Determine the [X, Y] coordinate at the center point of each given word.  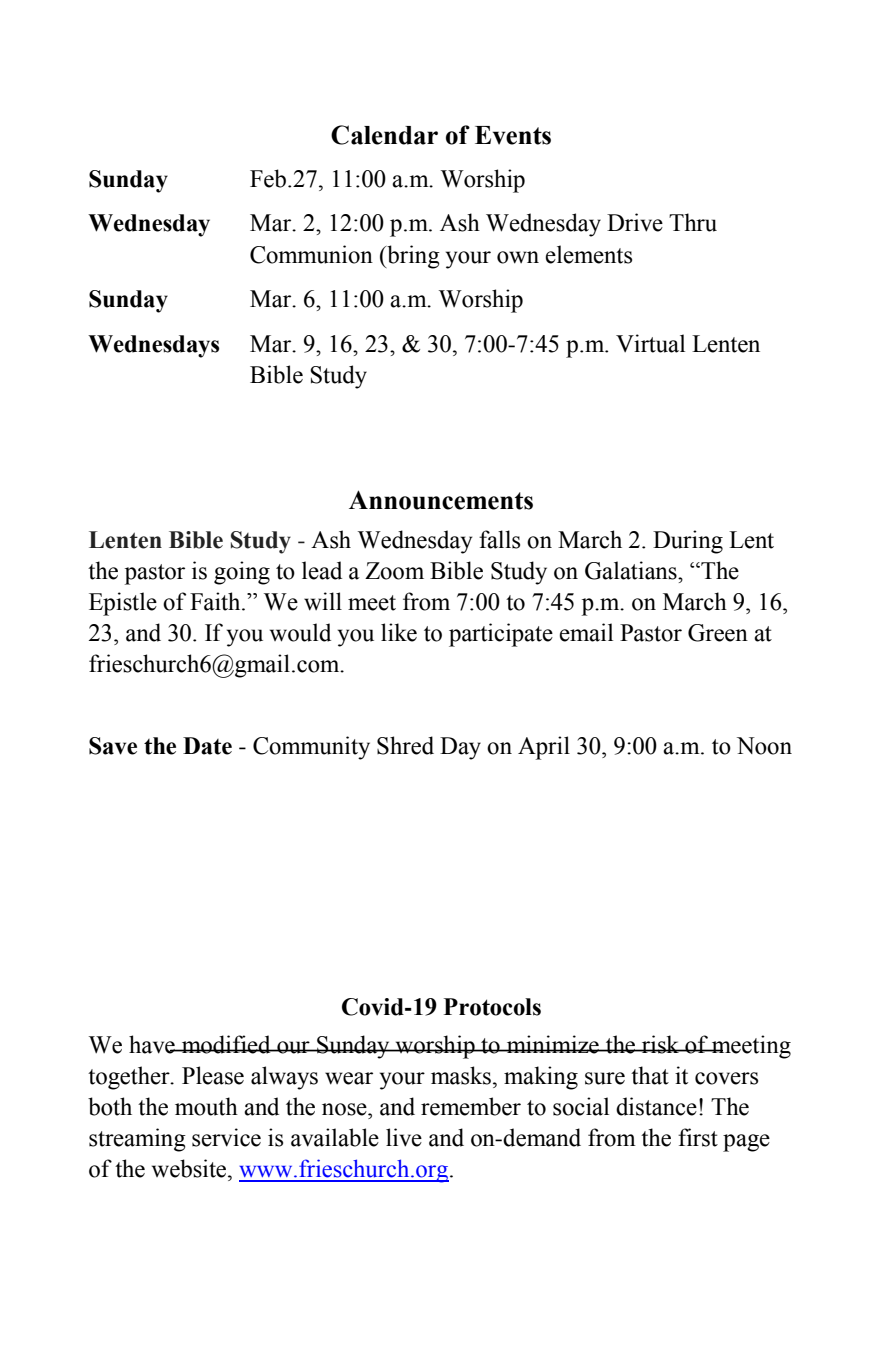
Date [207, 746]
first [698, 1137]
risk [661, 1044]
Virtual [650, 343]
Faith [216, 601]
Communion [311, 254]
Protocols [492, 1007]
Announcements [441, 500]
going [242, 573]
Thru [693, 222]
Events [513, 135]
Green [718, 633]
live [404, 1137]
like [399, 632]
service [226, 1137]
